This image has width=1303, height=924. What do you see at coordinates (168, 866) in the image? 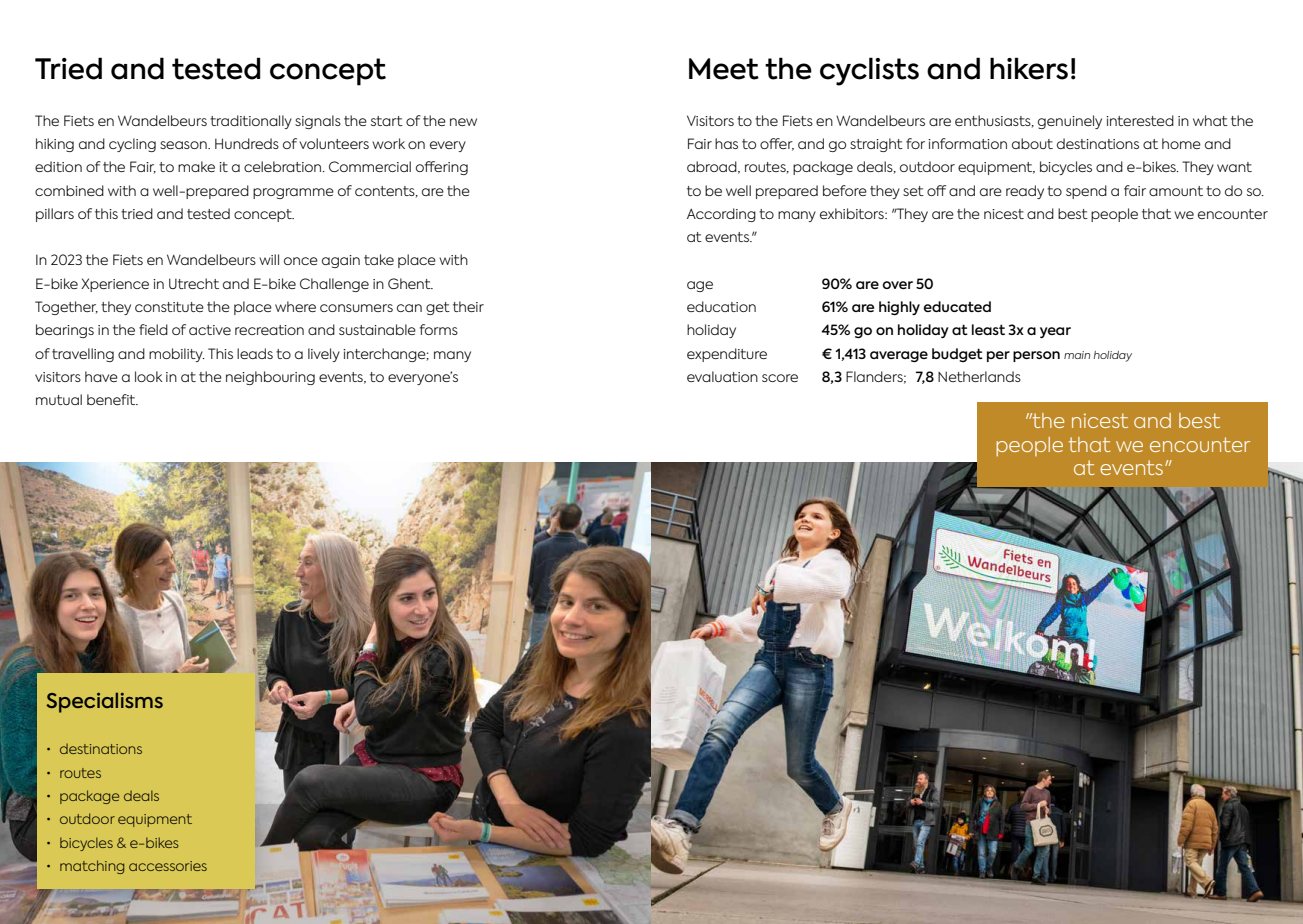
I see `accessories` at bounding box center [168, 866].
